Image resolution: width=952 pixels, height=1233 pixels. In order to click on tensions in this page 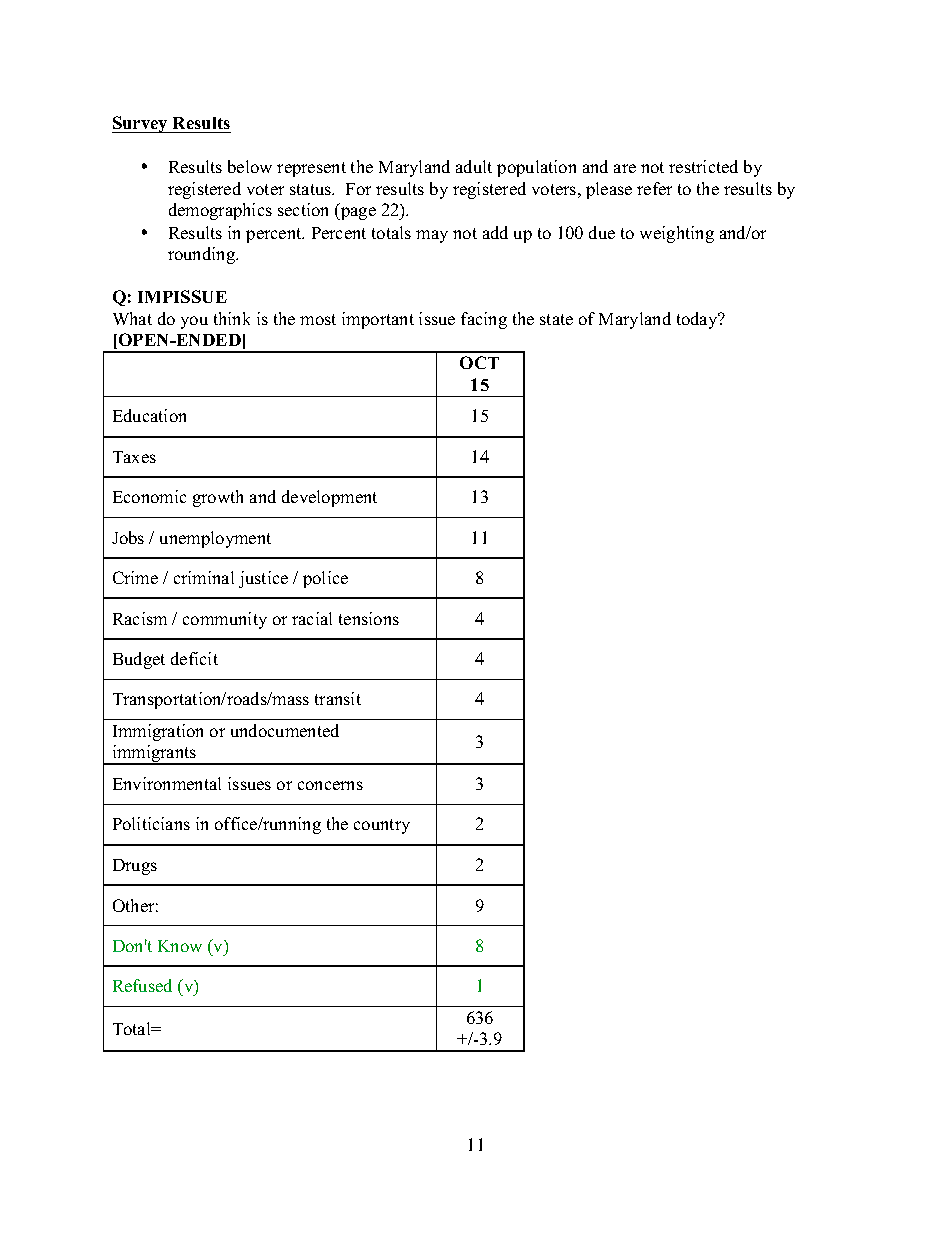, I will do `click(369, 618)`.
